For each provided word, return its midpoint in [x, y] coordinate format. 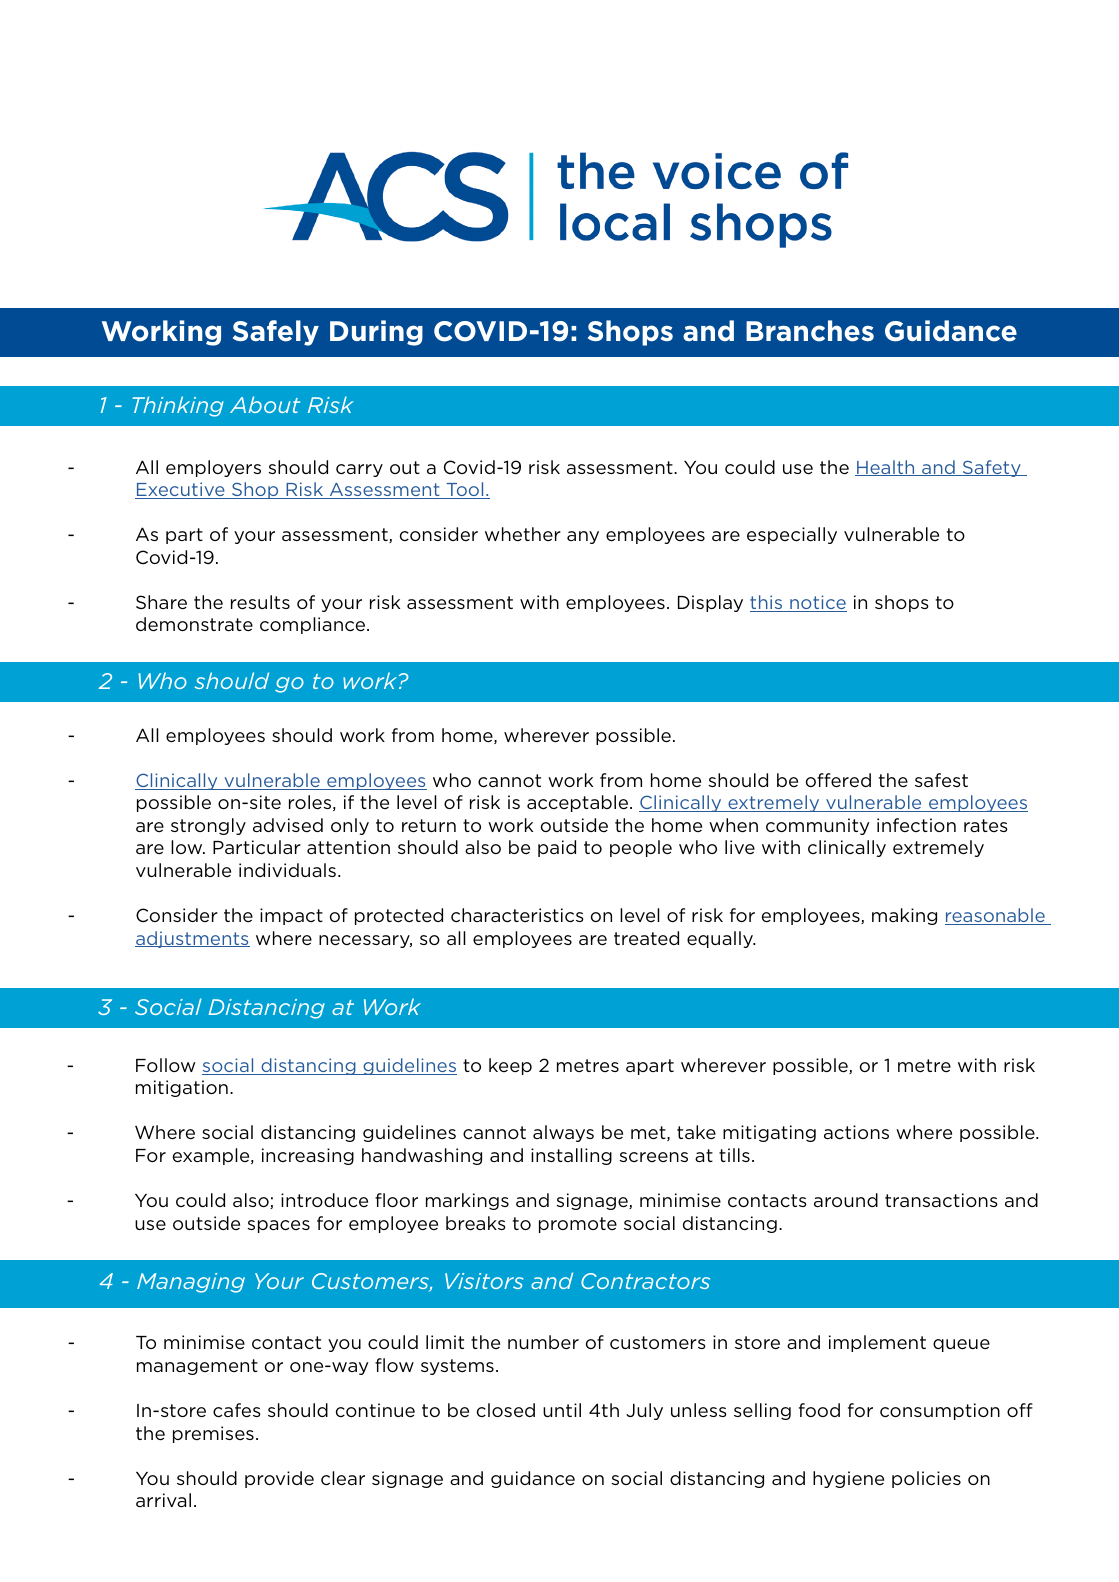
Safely [276, 333]
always [563, 1133]
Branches [810, 331]
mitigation [182, 1088]
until [562, 1410]
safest [941, 780]
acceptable [579, 803]
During [376, 333]
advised [288, 825]
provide [279, 1479]
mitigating [769, 1133]
